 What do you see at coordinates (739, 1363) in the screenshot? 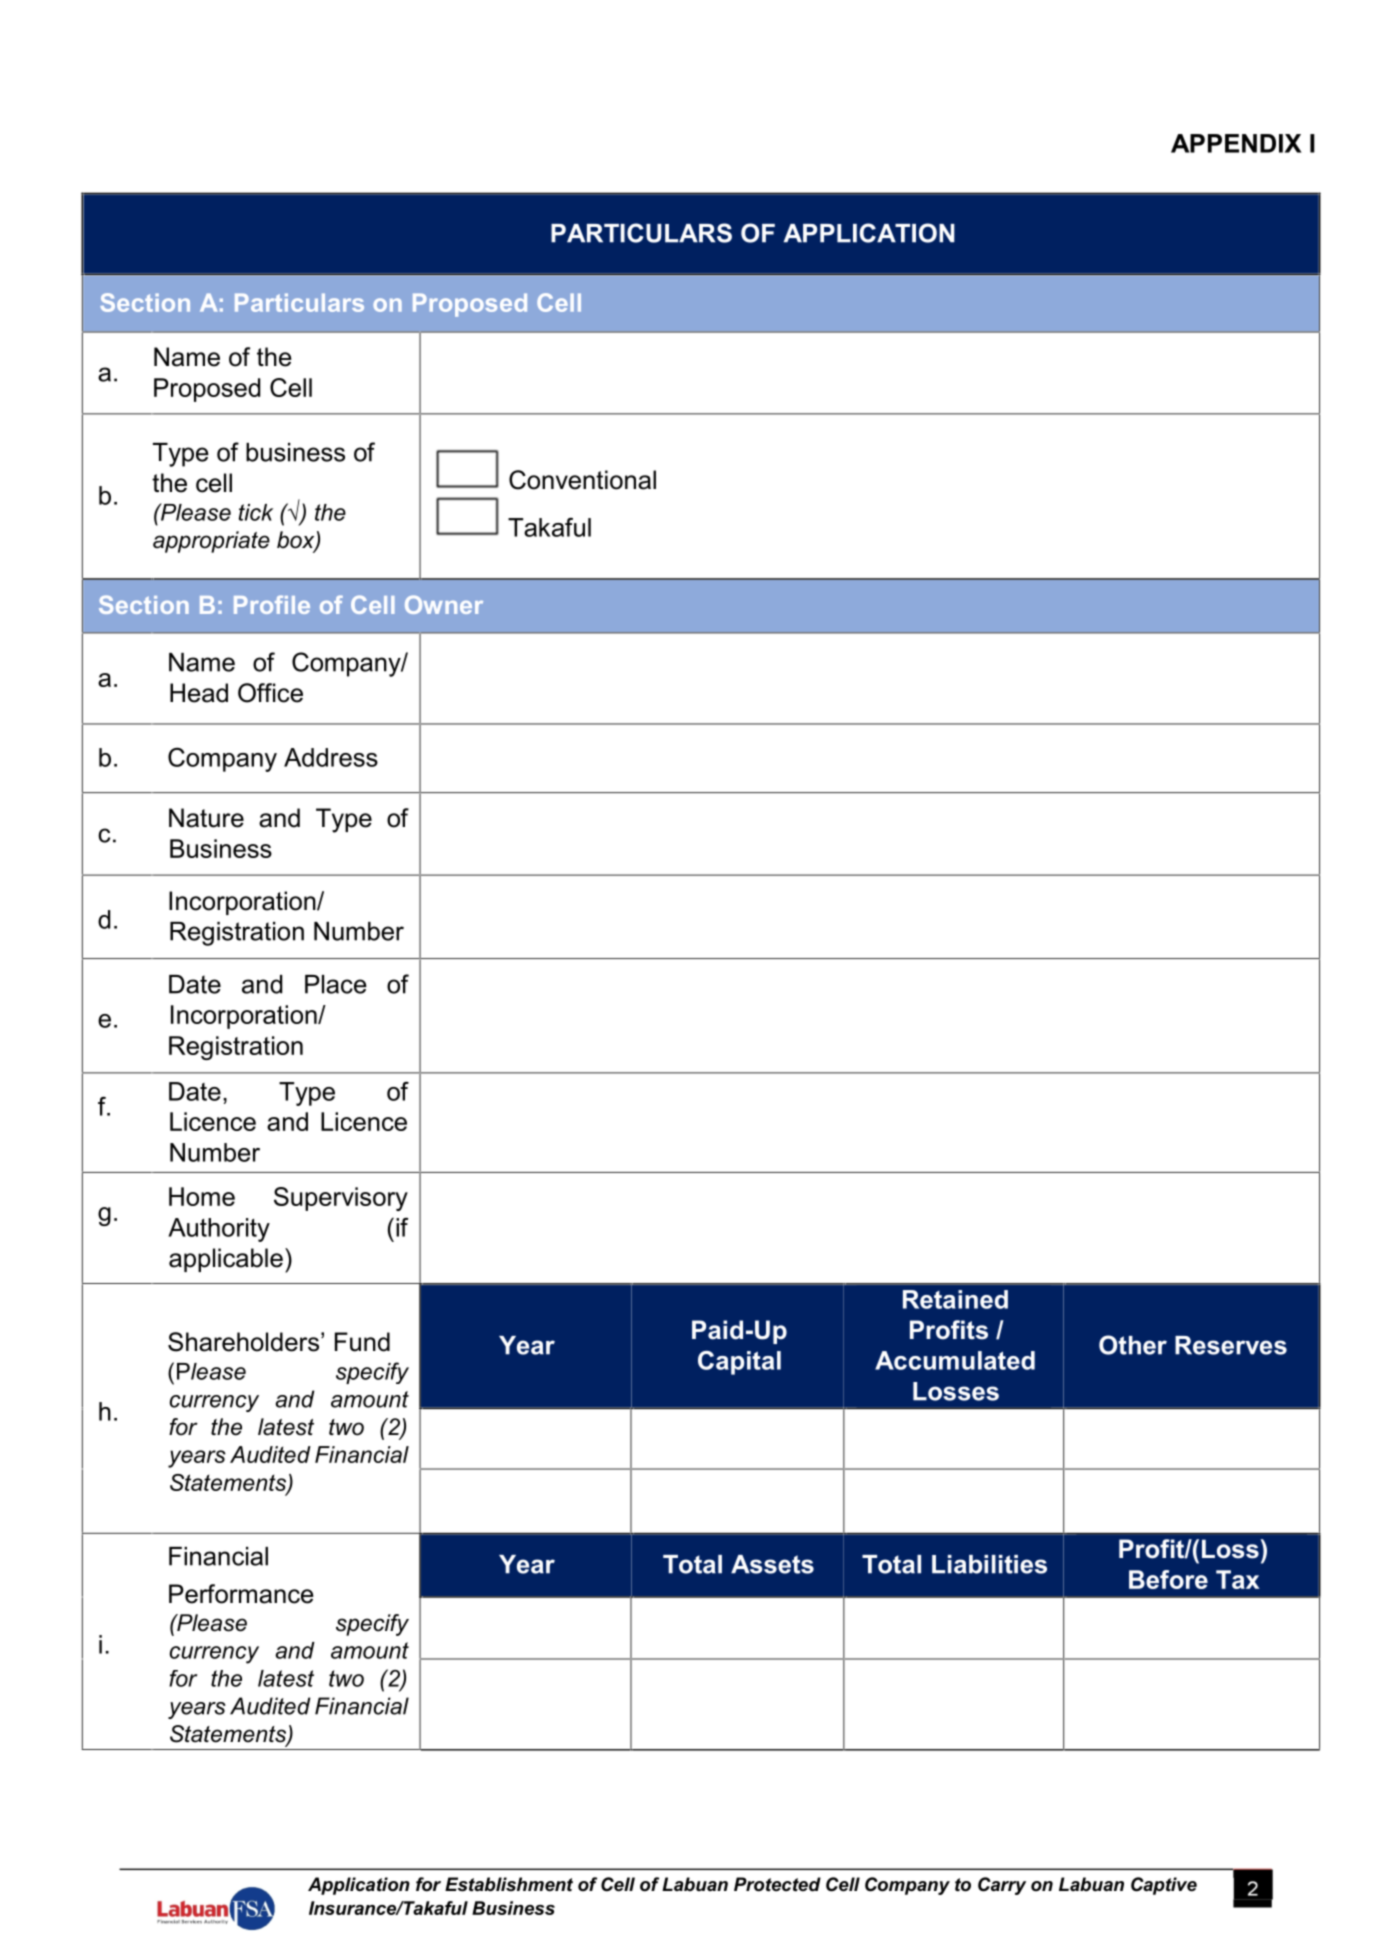
I see `Capital` at bounding box center [739, 1363].
